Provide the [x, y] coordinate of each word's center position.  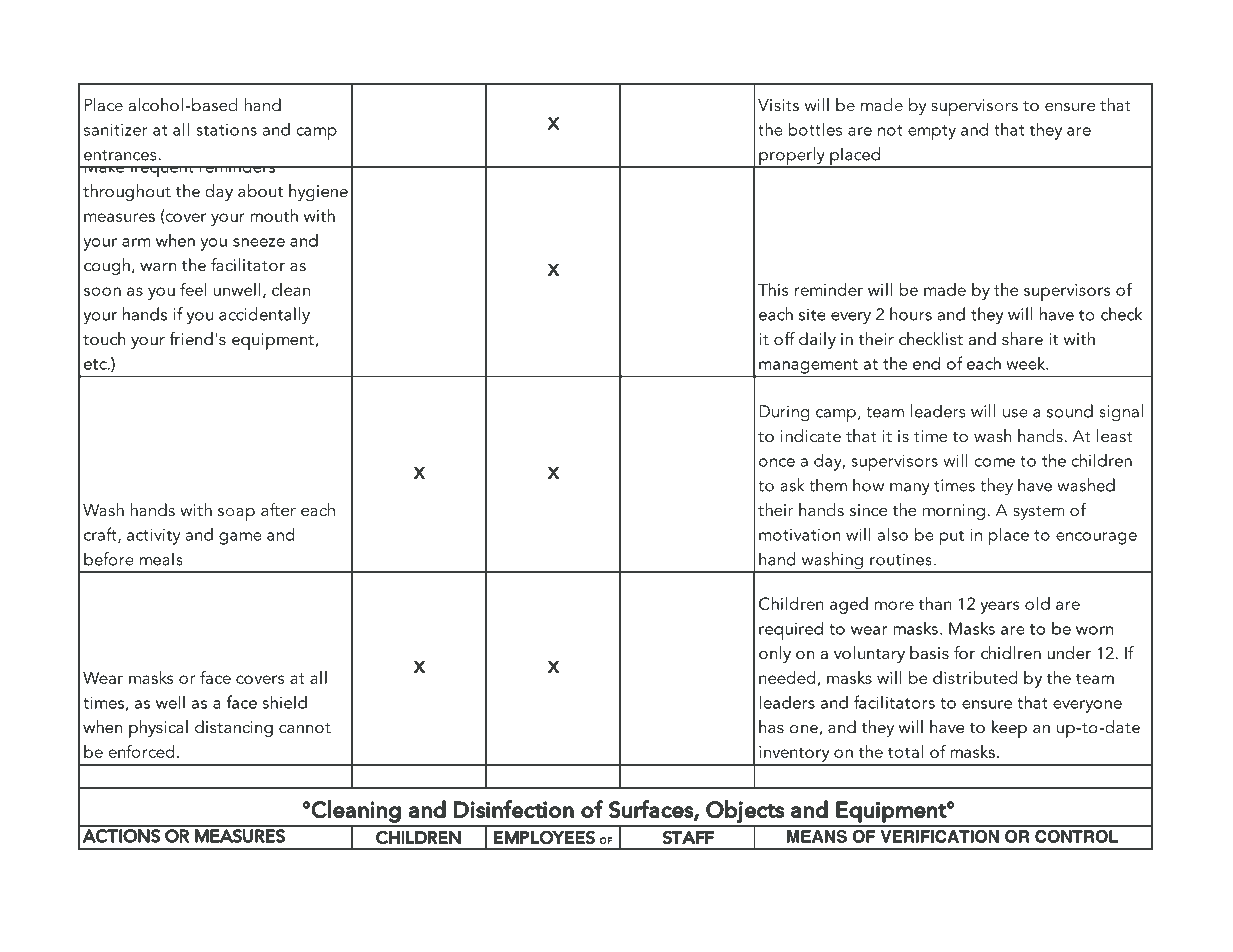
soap [236, 514]
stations [226, 130]
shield [285, 702]
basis [929, 652]
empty [932, 133]
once [777, 462]
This [773, 289]
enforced [141, 751]
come [995, 462]
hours [911, 314]
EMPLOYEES [544, 837]
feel [193, 289]
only [775, 654]
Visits [778, 105]
